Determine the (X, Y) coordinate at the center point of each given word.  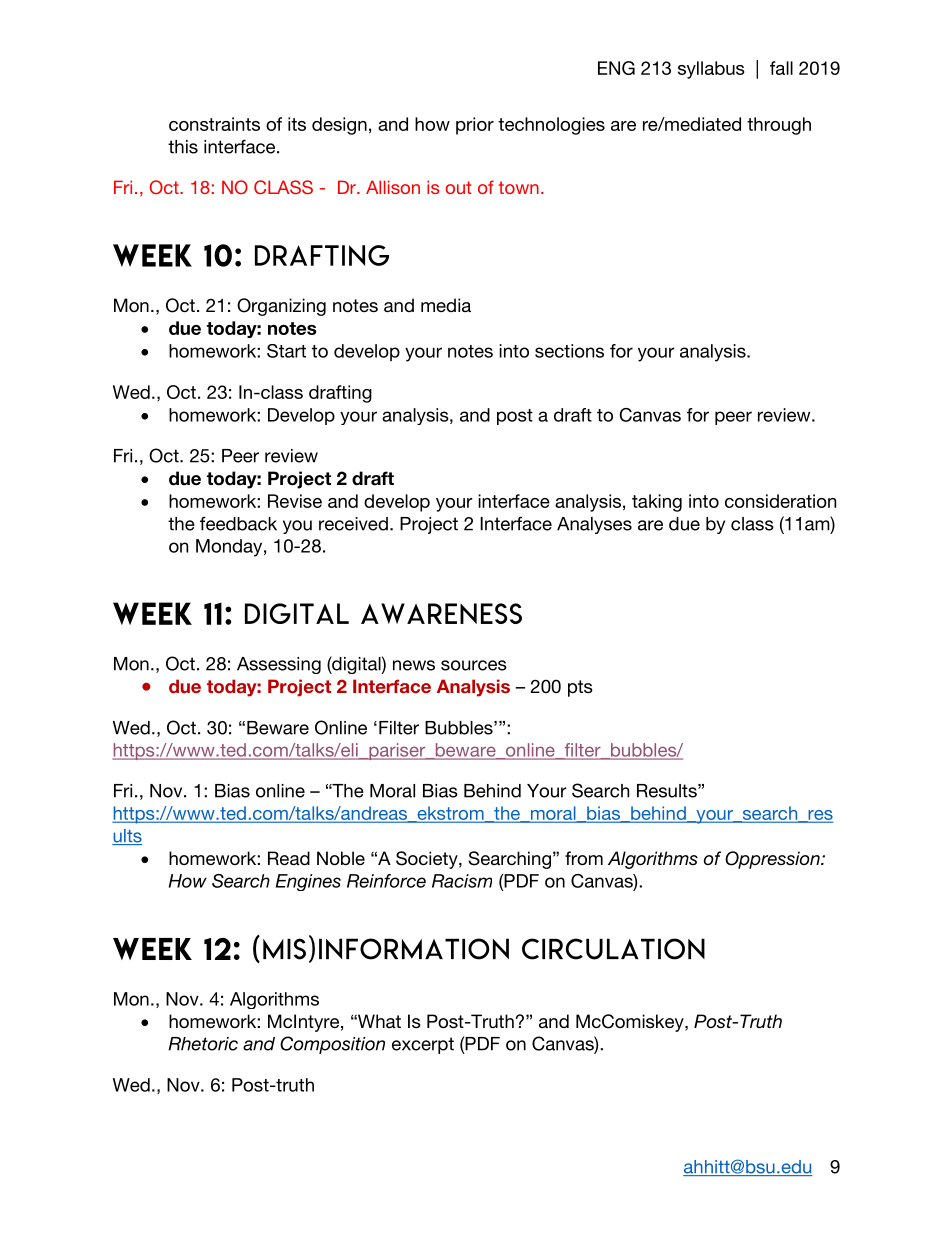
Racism (462, 881)
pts (580, 688)
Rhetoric (203, 1044)
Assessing (279, 665)
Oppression (773, 860)
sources (474, 665)
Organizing (281, 307)
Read (289, 858)
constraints (214, 124)
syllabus (711, 70)
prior (475, 126)
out (458, 187)
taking (657, 503)
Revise (295, 501)
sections (569, 351)
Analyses (594, 525)
